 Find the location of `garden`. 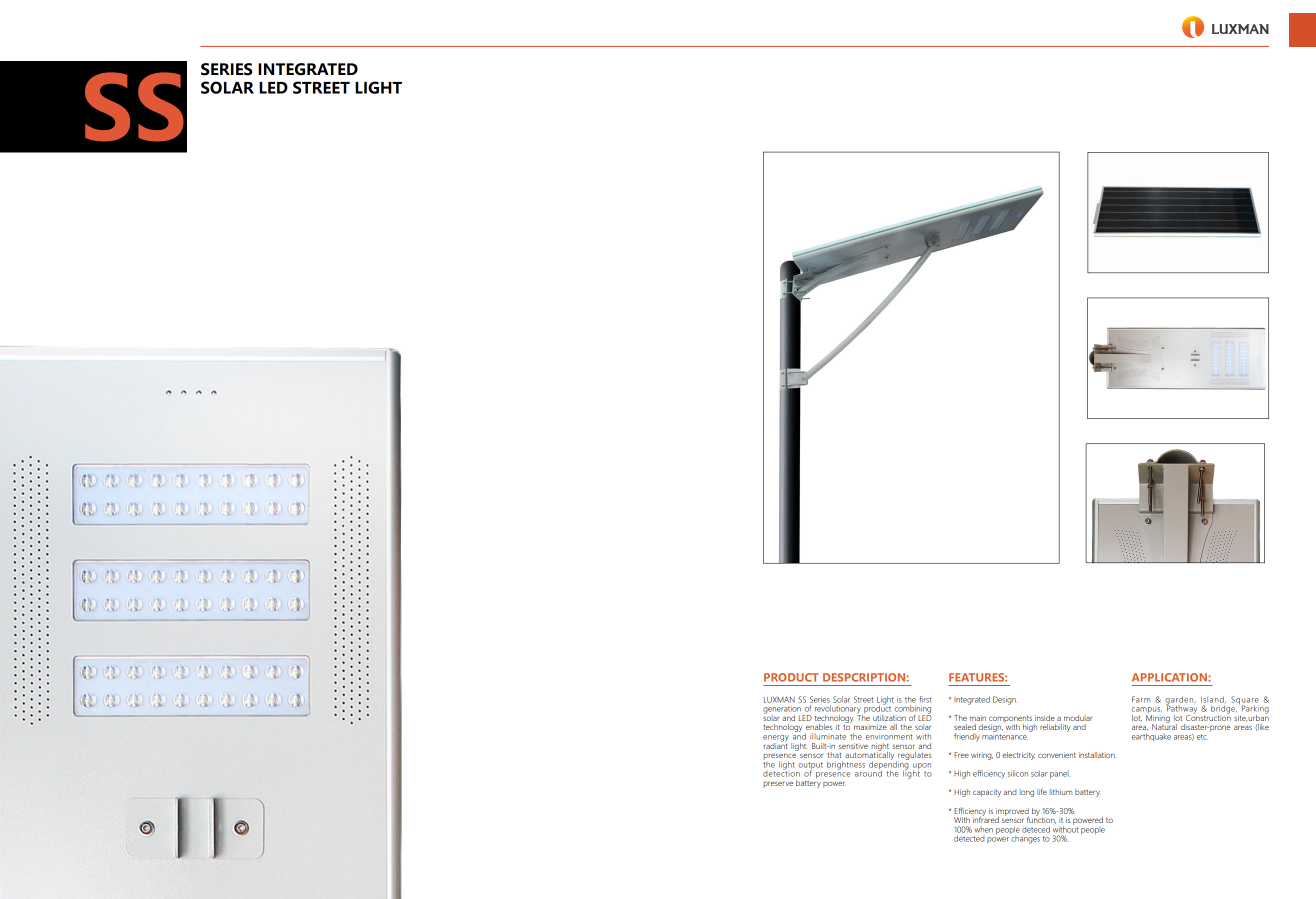

garden is located at coordinates (1180, 701).
